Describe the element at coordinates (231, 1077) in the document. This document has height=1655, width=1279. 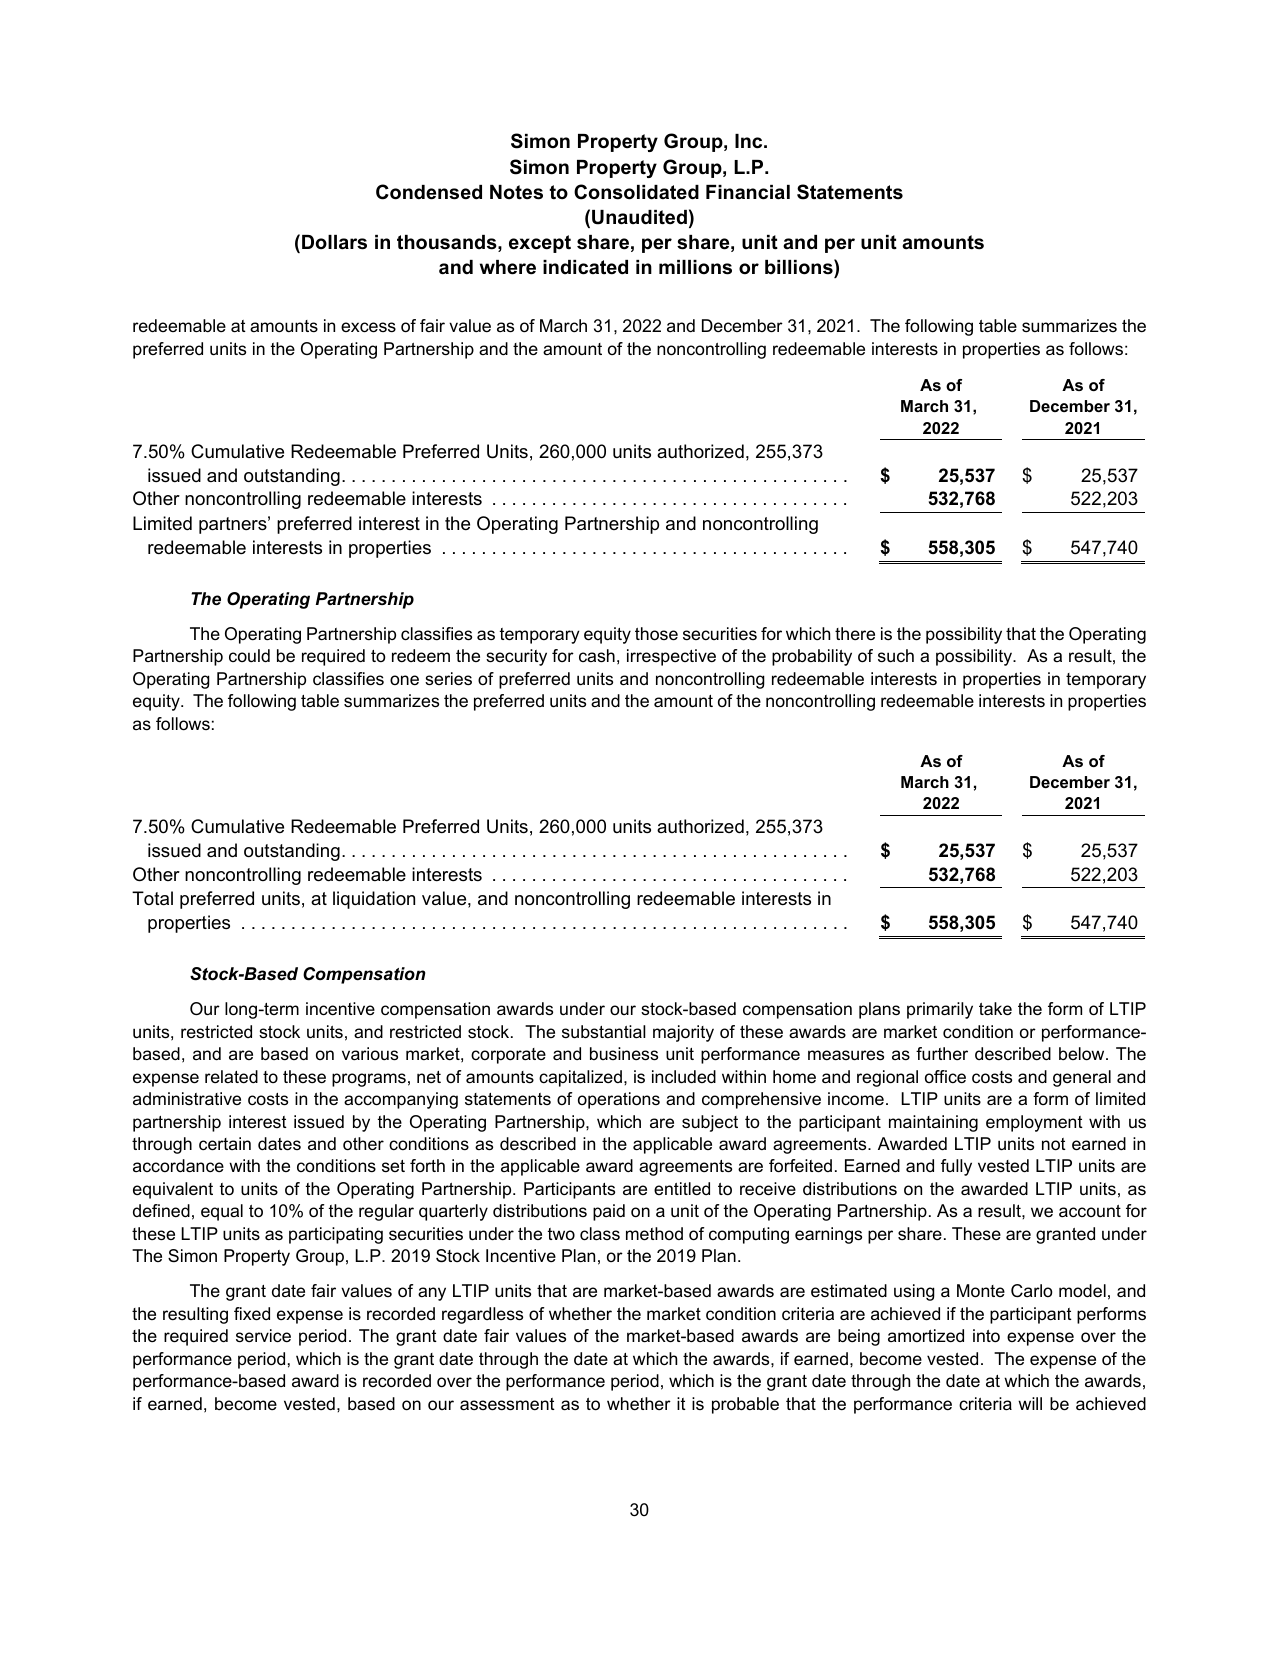
I see `related` at that location.
